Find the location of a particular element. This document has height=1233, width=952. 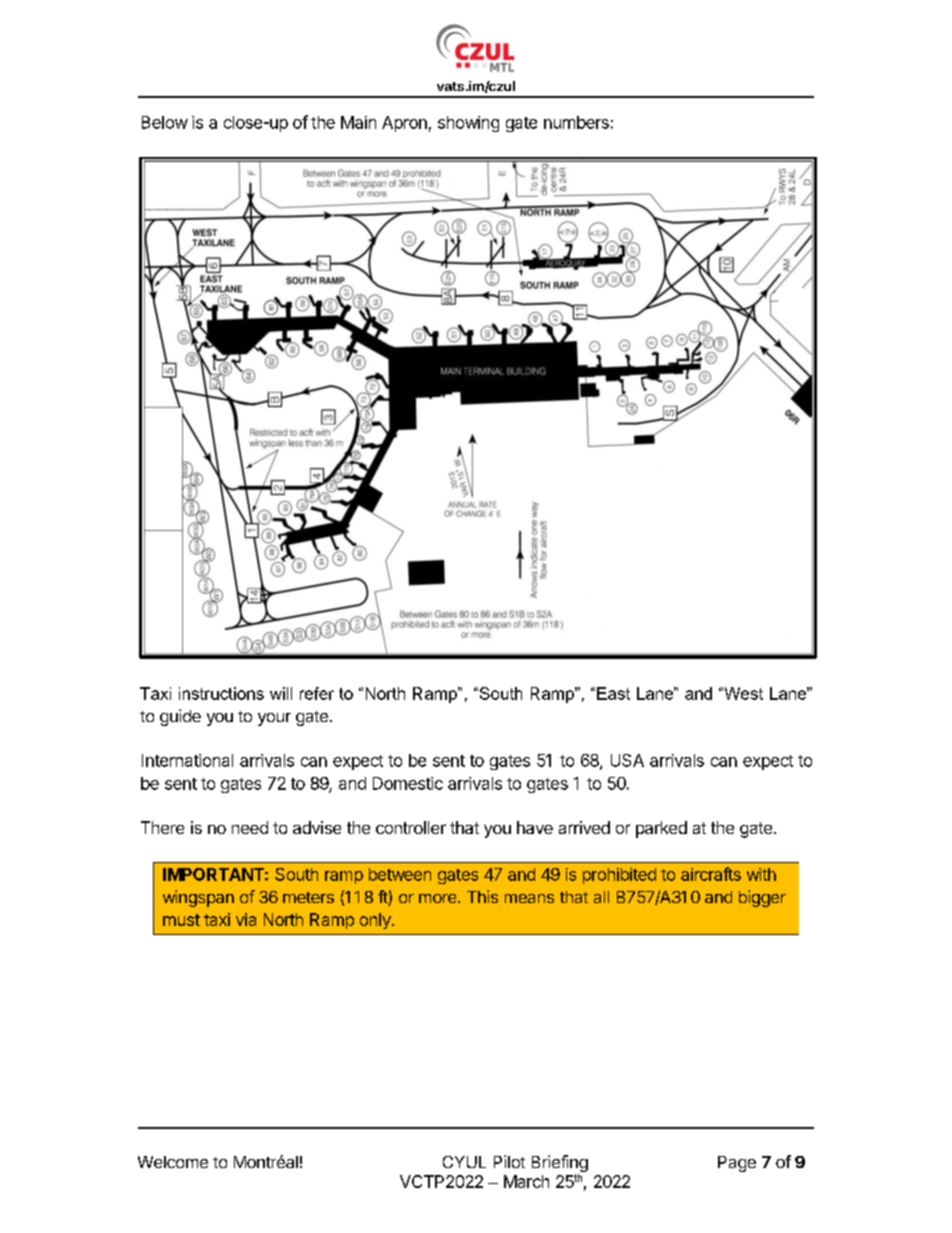

Pilot is located at coordinates (509, 1161).
